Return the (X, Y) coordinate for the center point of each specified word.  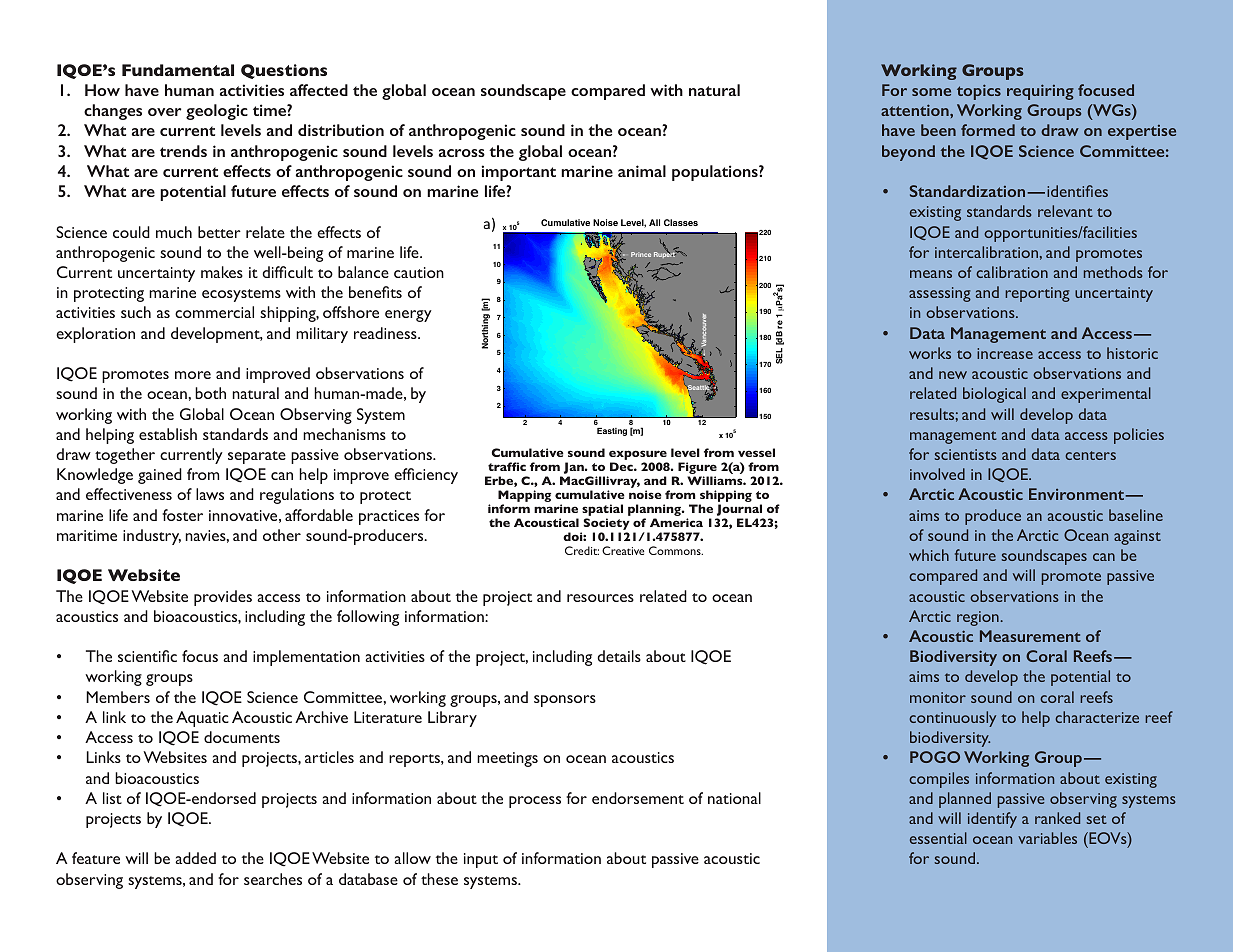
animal (642, 171)
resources (600, 598)
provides (223, 598)
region (978, 618)
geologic (217, 112)
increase (1005, 353)
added (195, 858)
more (193, 375)
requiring (1040, 92)
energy (408, 316)
